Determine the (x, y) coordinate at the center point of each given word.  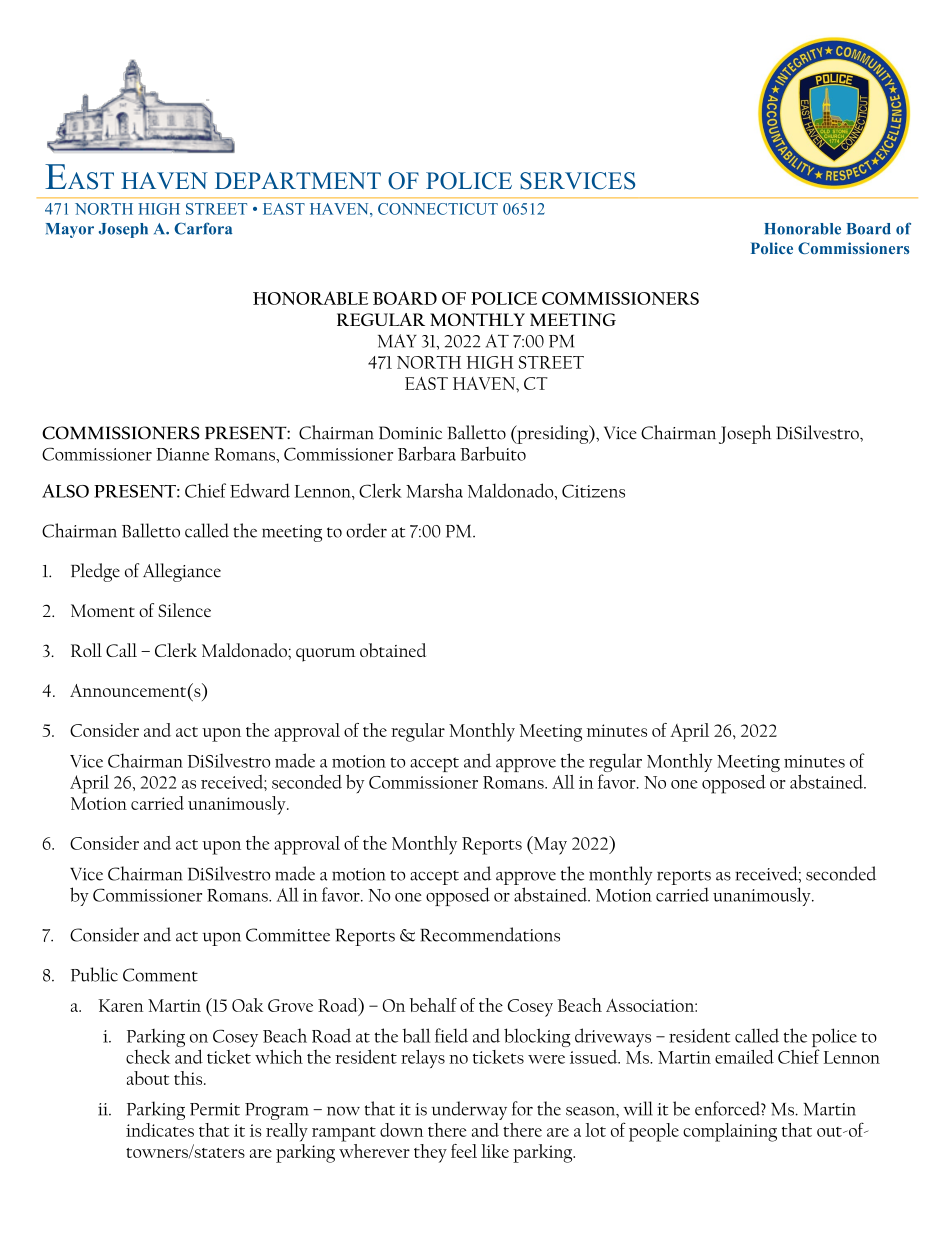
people (654, 1132)
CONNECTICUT (438, 209)
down (402, 1130)
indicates (160, 1130)
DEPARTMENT (298, 180)
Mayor (70, 230)
